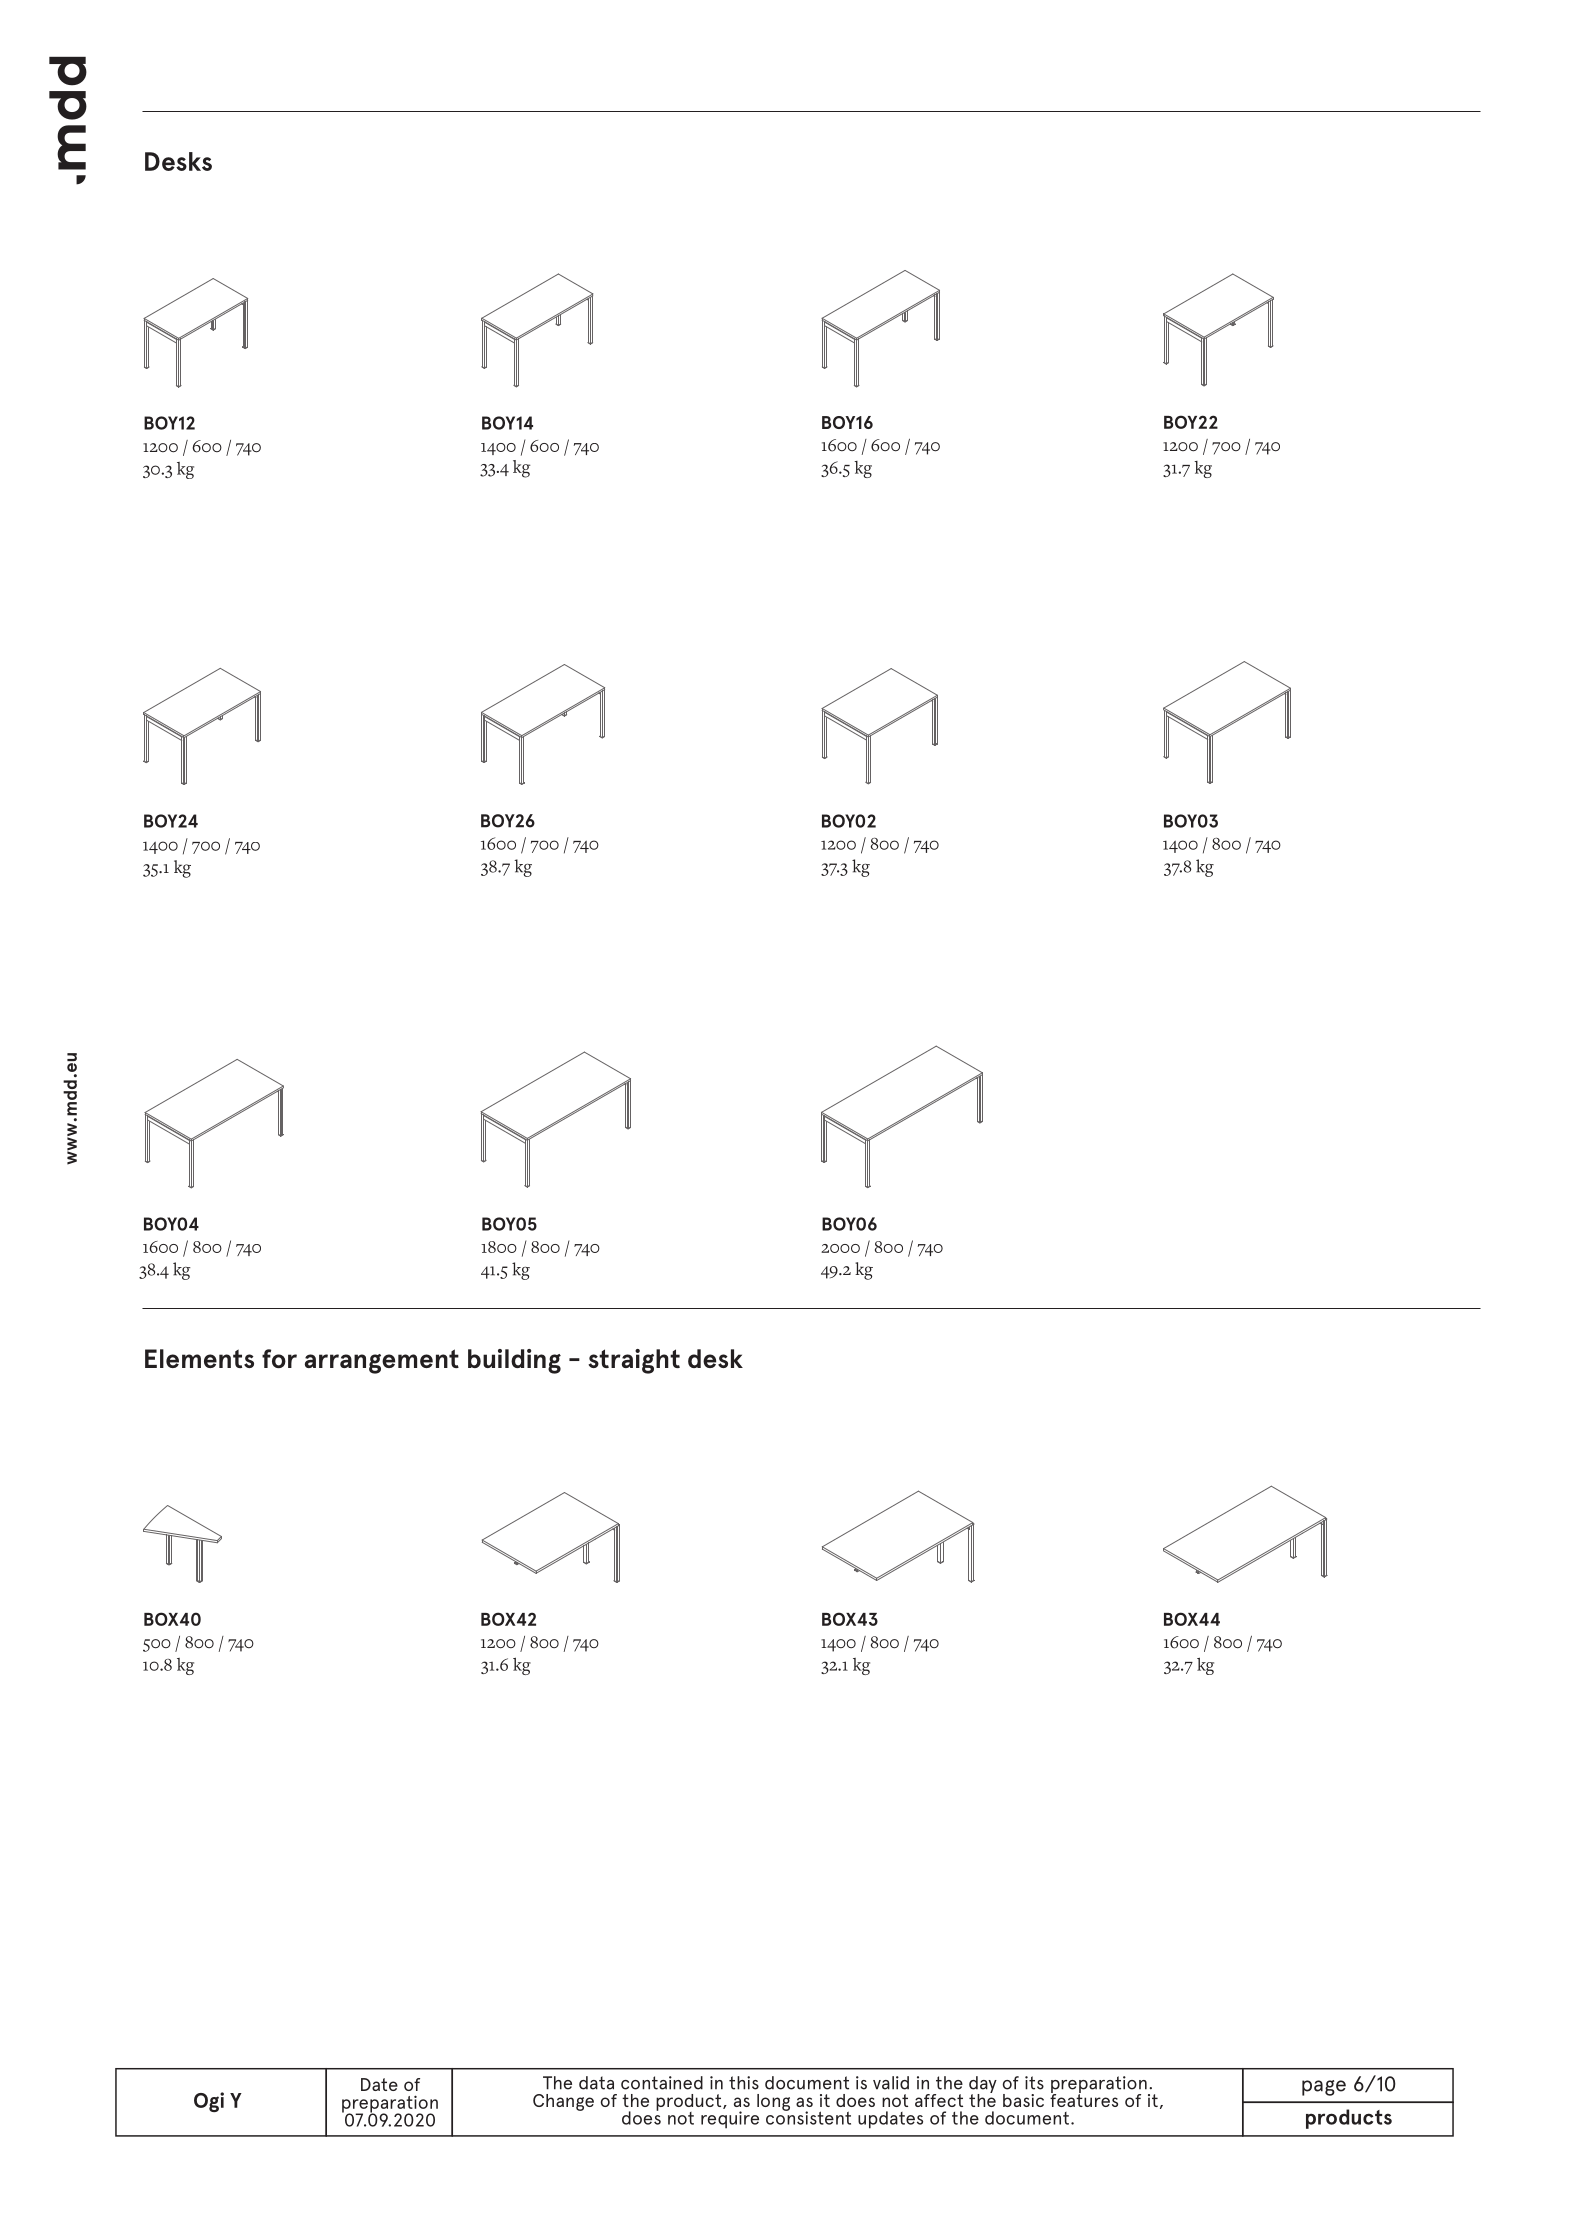 The height and width of the screenshot is (2219, 1569). What do you see at coordinates (279, 1358) in the screenshot?
I see `for` at bounding box center [279, 1358].
